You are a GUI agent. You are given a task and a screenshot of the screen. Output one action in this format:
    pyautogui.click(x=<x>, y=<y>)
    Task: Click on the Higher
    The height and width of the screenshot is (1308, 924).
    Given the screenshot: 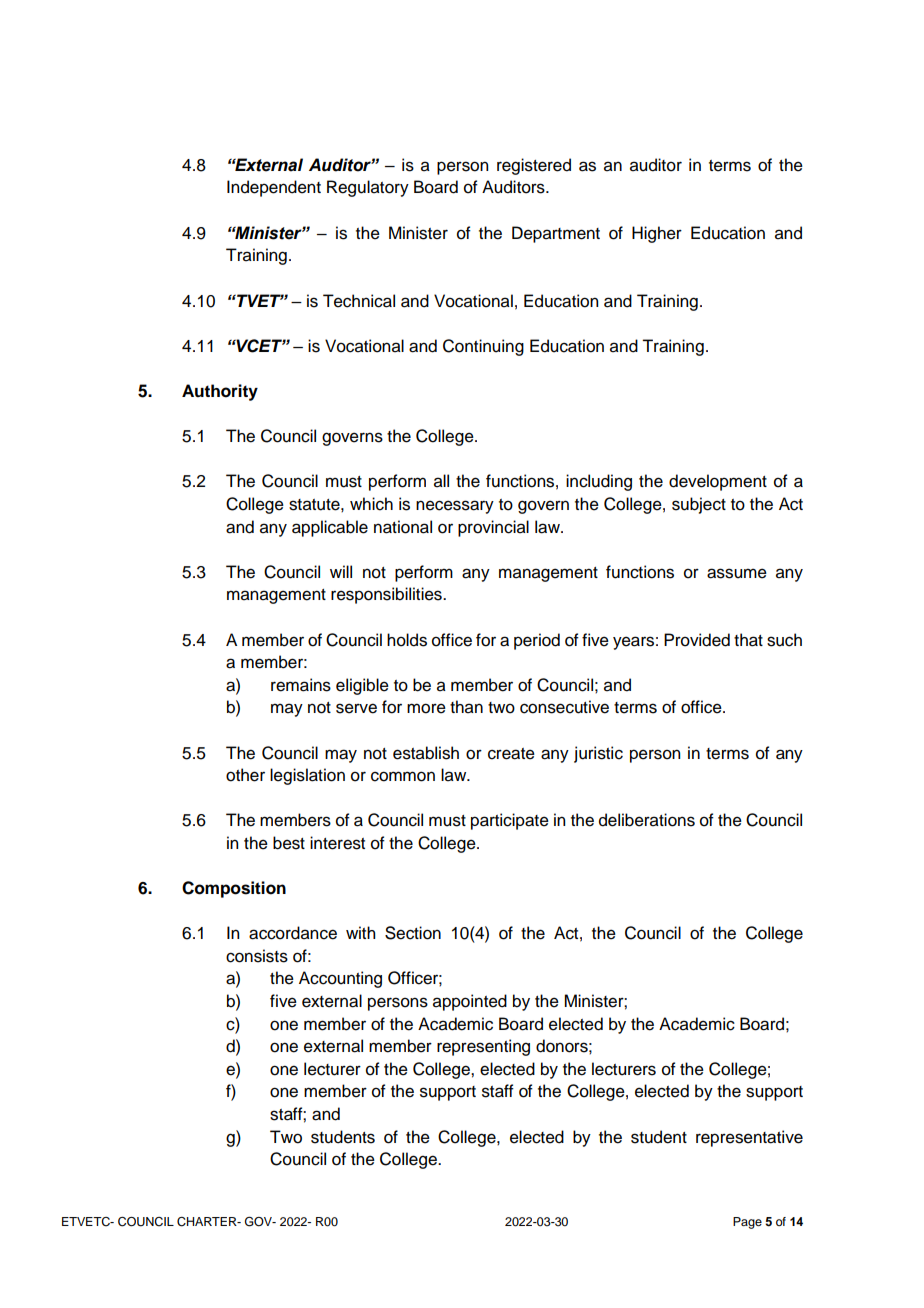 What is the action you would take?
    pyautogui.click(x=657, y=234)
